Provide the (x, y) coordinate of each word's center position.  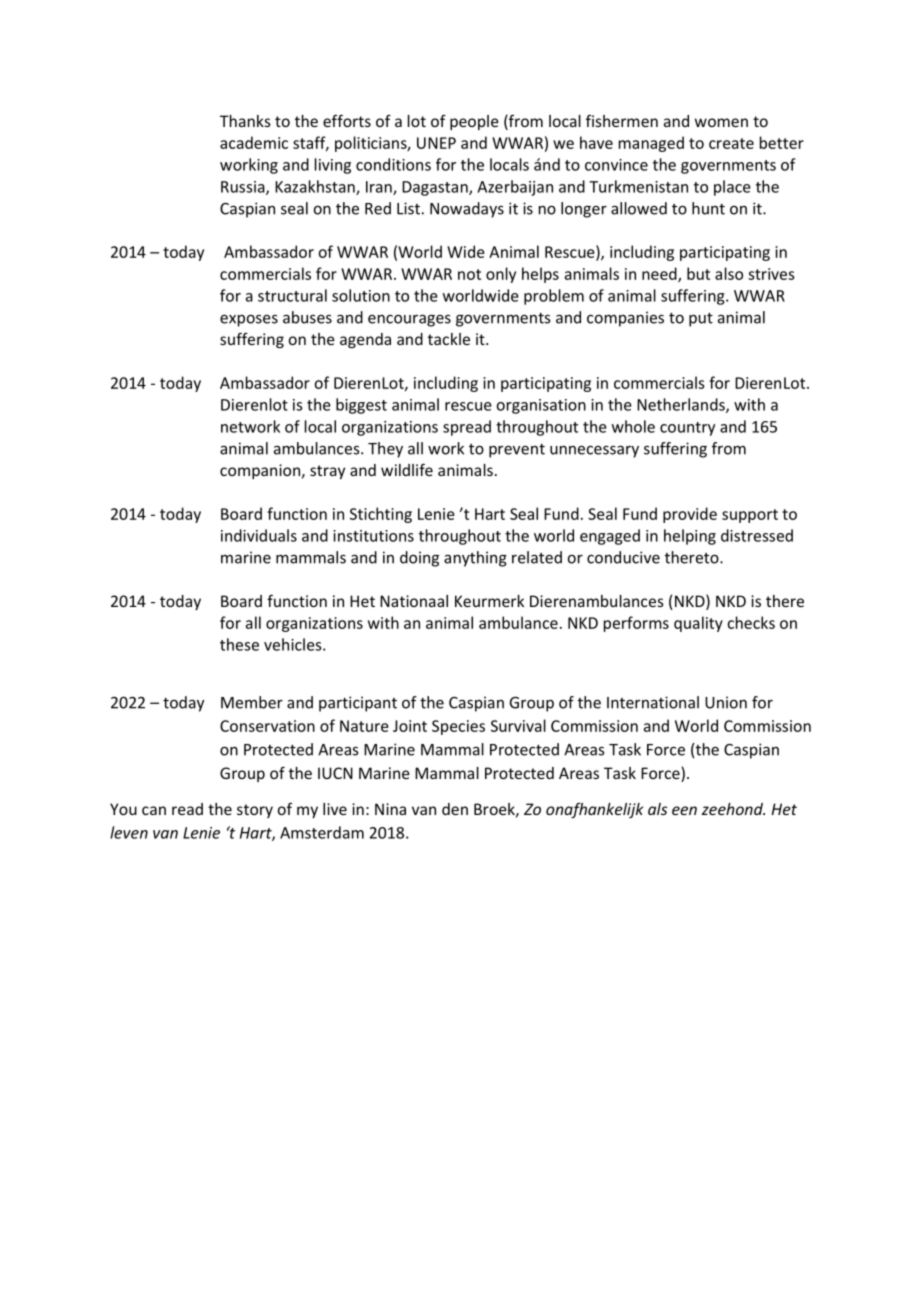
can (154, 810)
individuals (259, 535)
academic (254, 142)
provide (690, 515)
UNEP (436, 143)
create (731, 143)
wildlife (407, 469)
